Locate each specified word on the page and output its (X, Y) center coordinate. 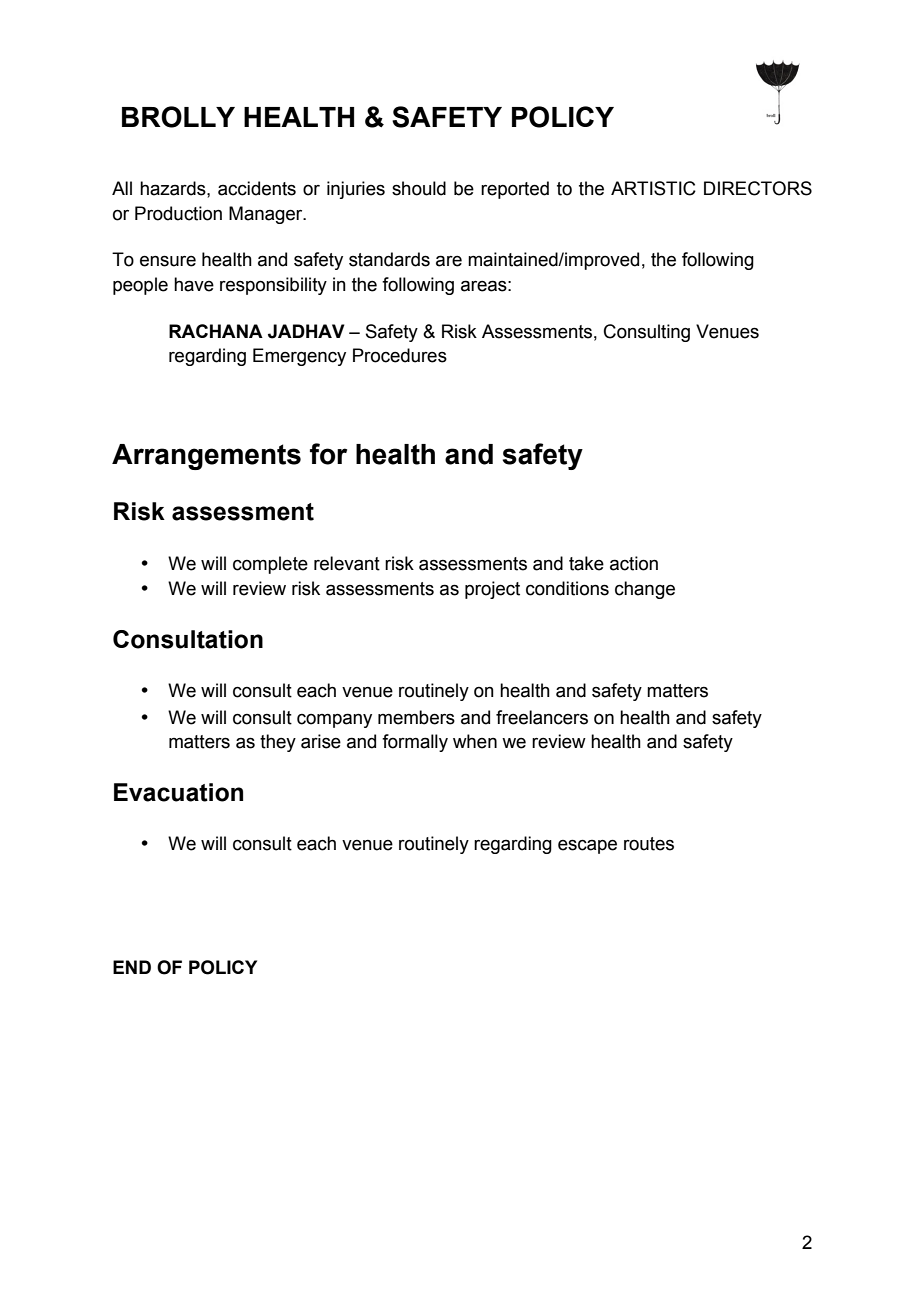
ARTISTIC (653, 188)
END (132, 967)
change (645, 590)
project (492, 590)
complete (270, 565)
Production (178, 213)
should (419, 188)
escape (587, 846)
